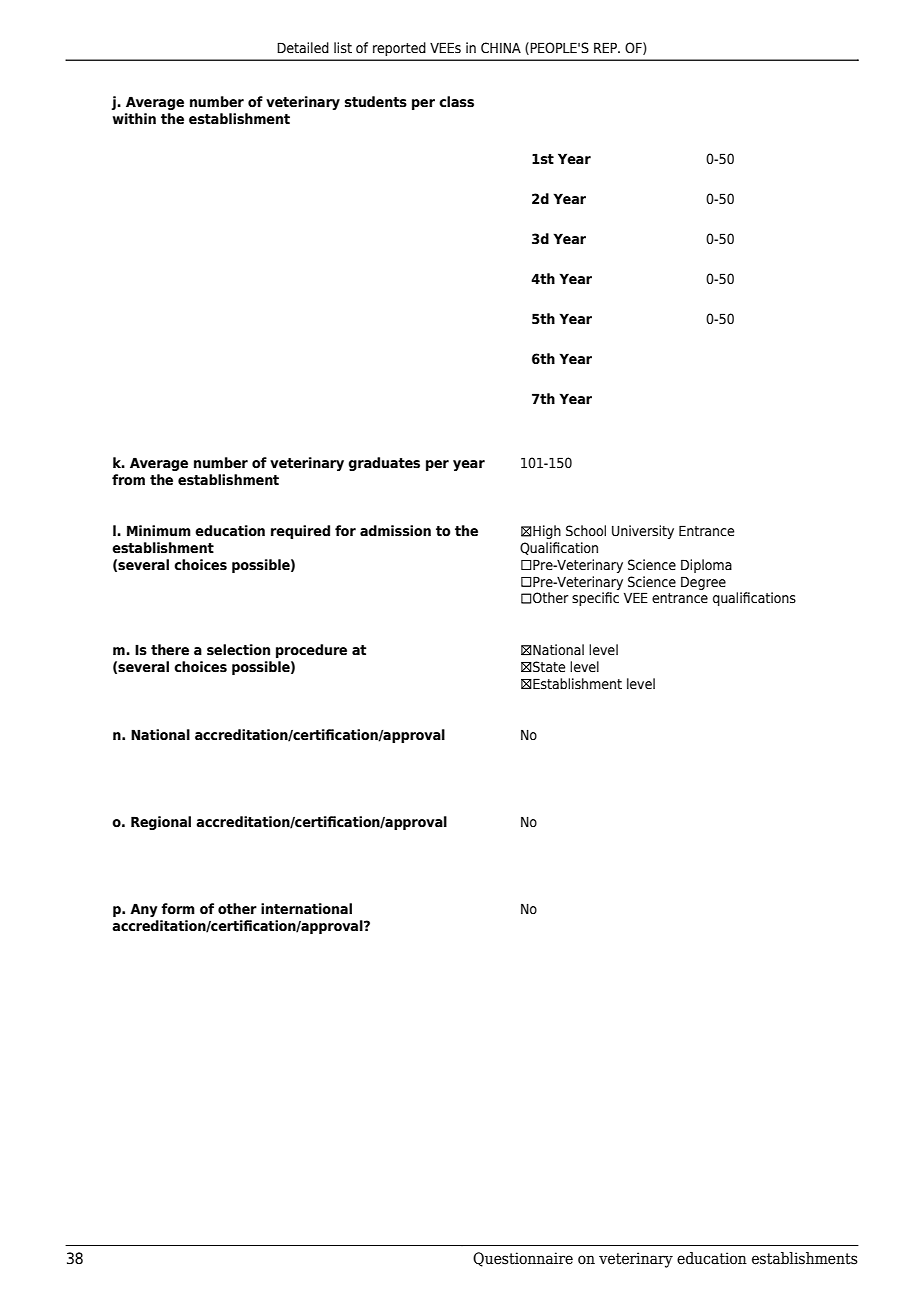 The width and height of the screenshot is (924, 1308). Describe the element at coordinates (643, 532) in the screenshot. I see `University` at that location.
